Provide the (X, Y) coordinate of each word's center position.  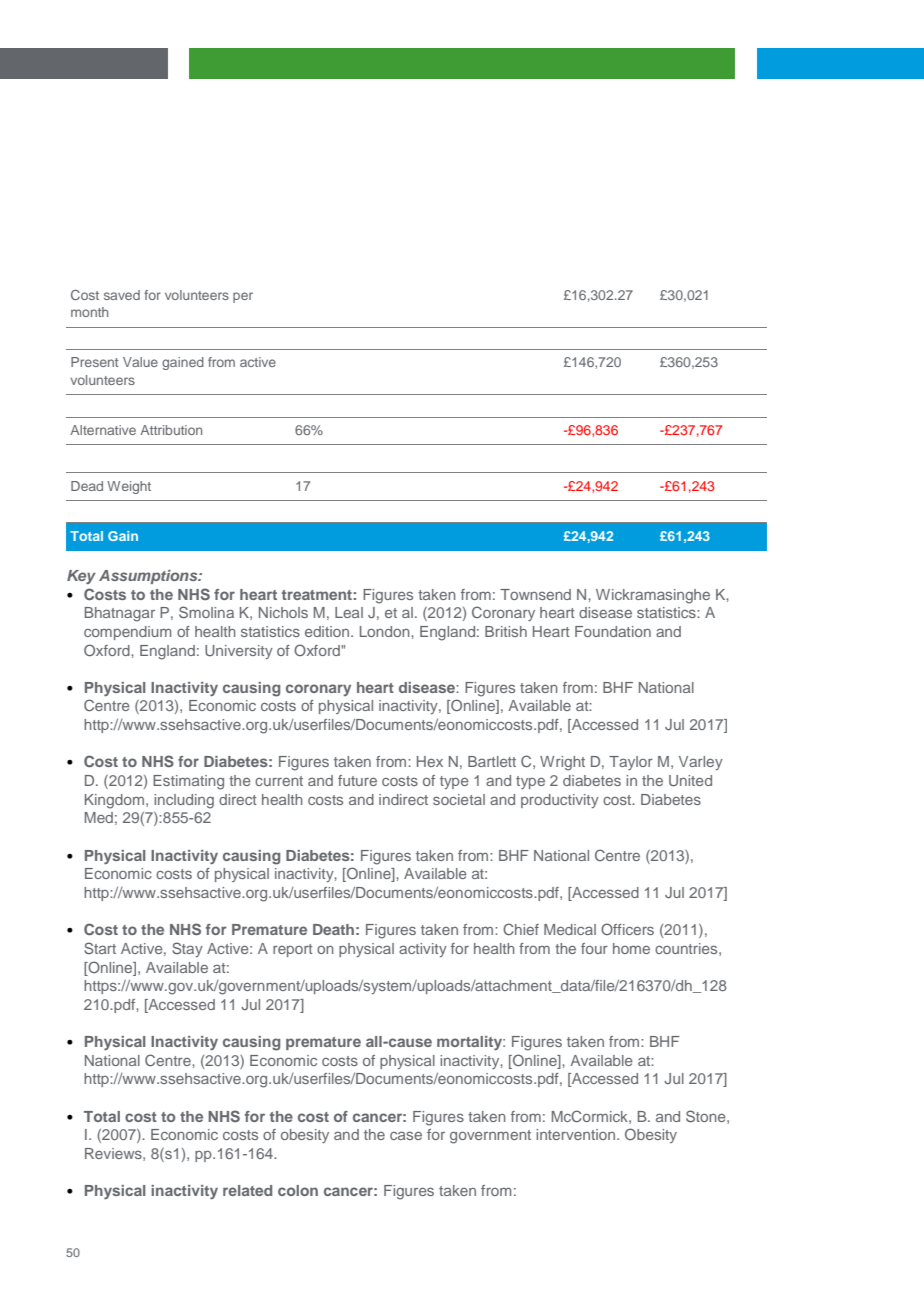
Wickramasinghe (653, 596)
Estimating (188, 782)
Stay (187, 949)
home (631, 948)
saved (122, 295)
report (292, 950)
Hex (430, 761)
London (386, 631)
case (406, 1135)
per (243, 297)
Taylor (631, 763)
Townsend (535, 594)
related (247, 1190)
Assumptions (149, 577)
